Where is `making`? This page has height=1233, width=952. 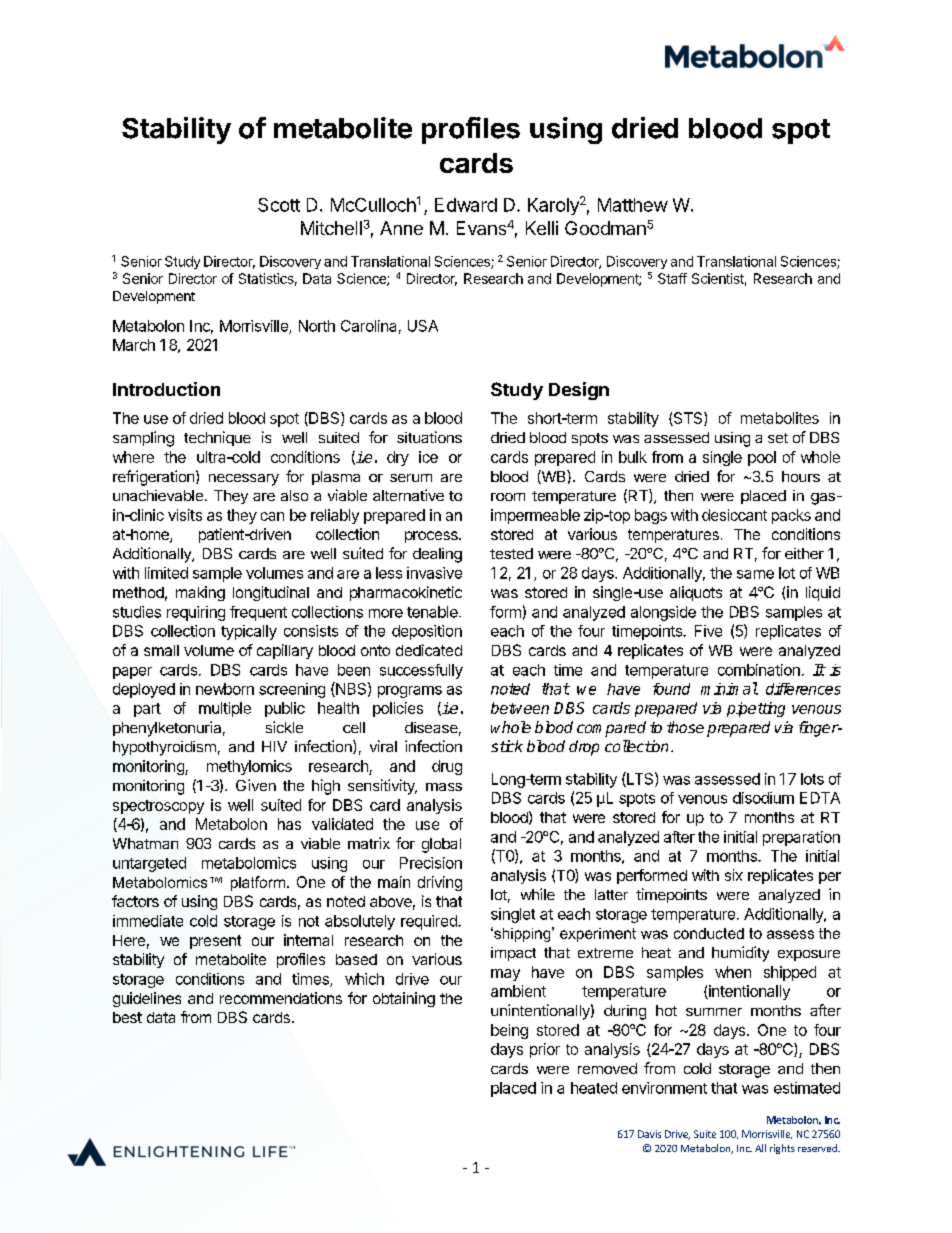 making is located at coordinates (200, 593).
